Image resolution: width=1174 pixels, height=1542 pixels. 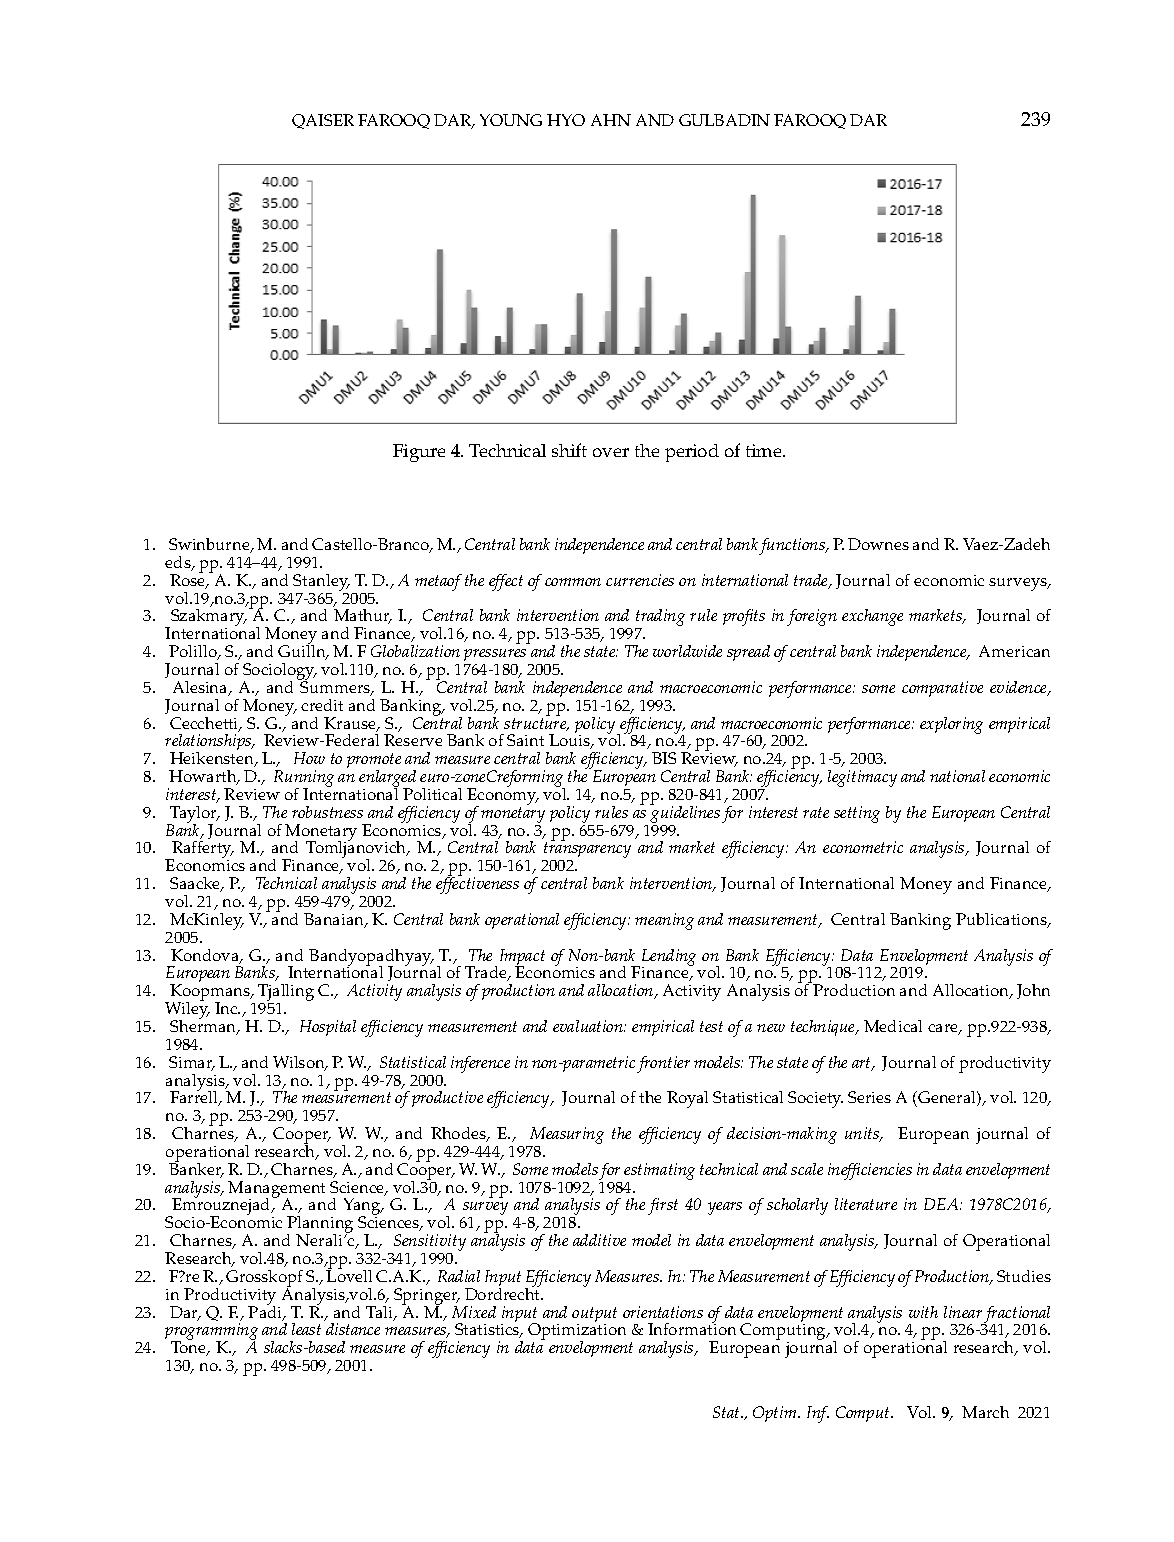 What do you see at coordinates (511, 120) in the screenshot?
I see `YOUNG` at bounding box center [511, 120].
